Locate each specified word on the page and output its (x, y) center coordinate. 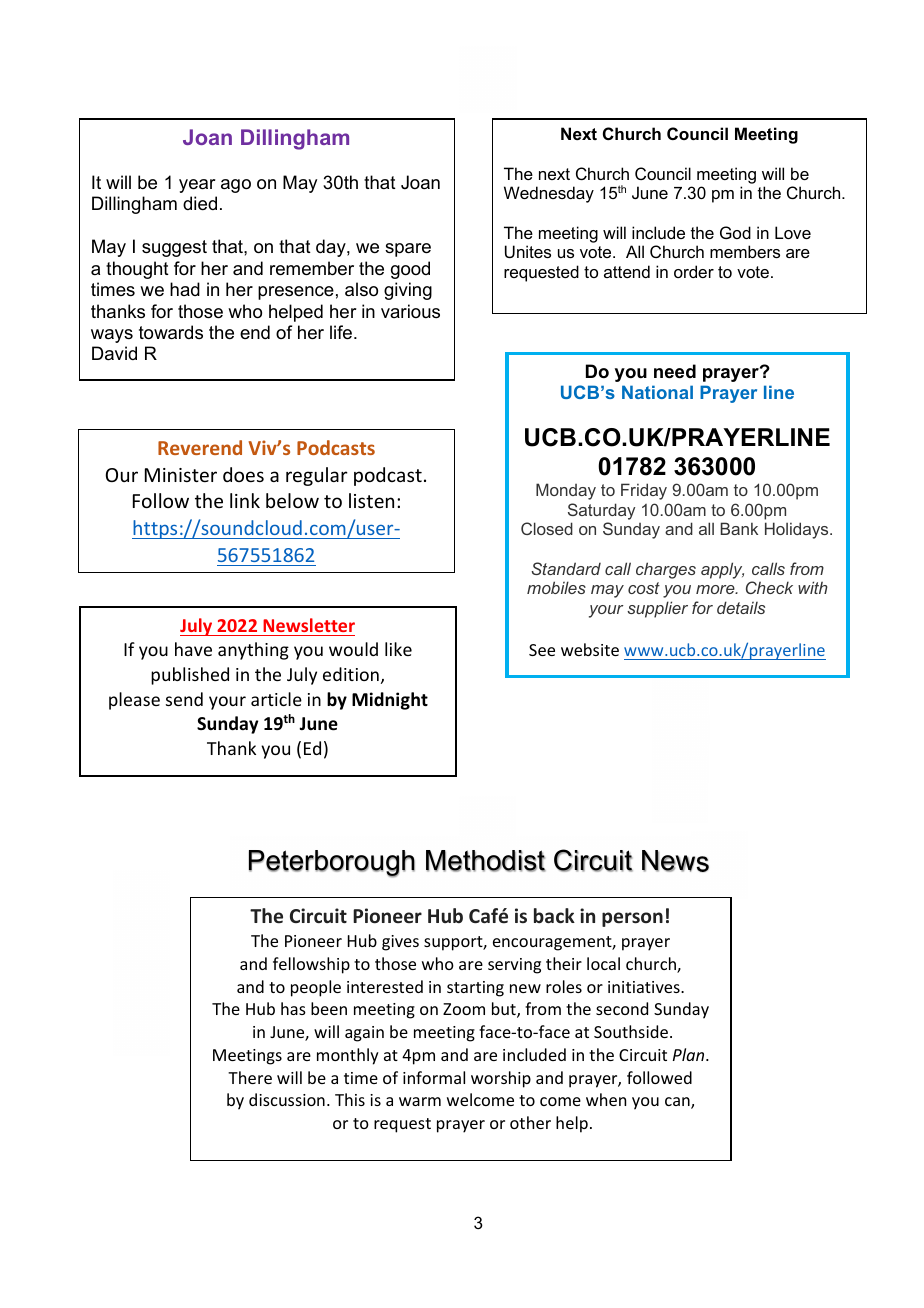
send (184, 699)
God (735, 232)
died (200, 203)
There (250, 1077)
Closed (547, 528)
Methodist (486, 861)
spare (408, 250)
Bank (739, 528)
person (632, 919)
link (245, 500)
